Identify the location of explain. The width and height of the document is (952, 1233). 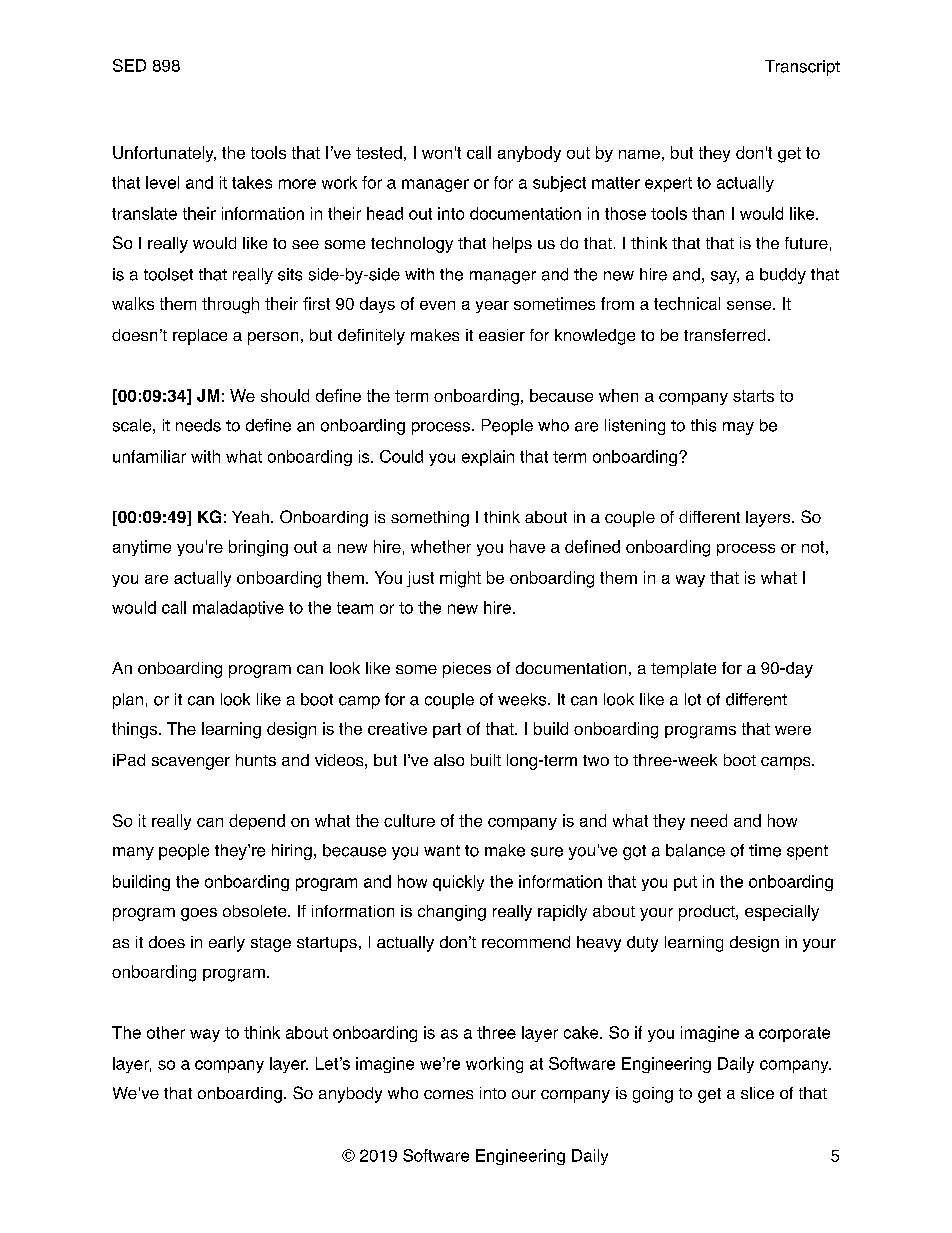
(488, 458).
